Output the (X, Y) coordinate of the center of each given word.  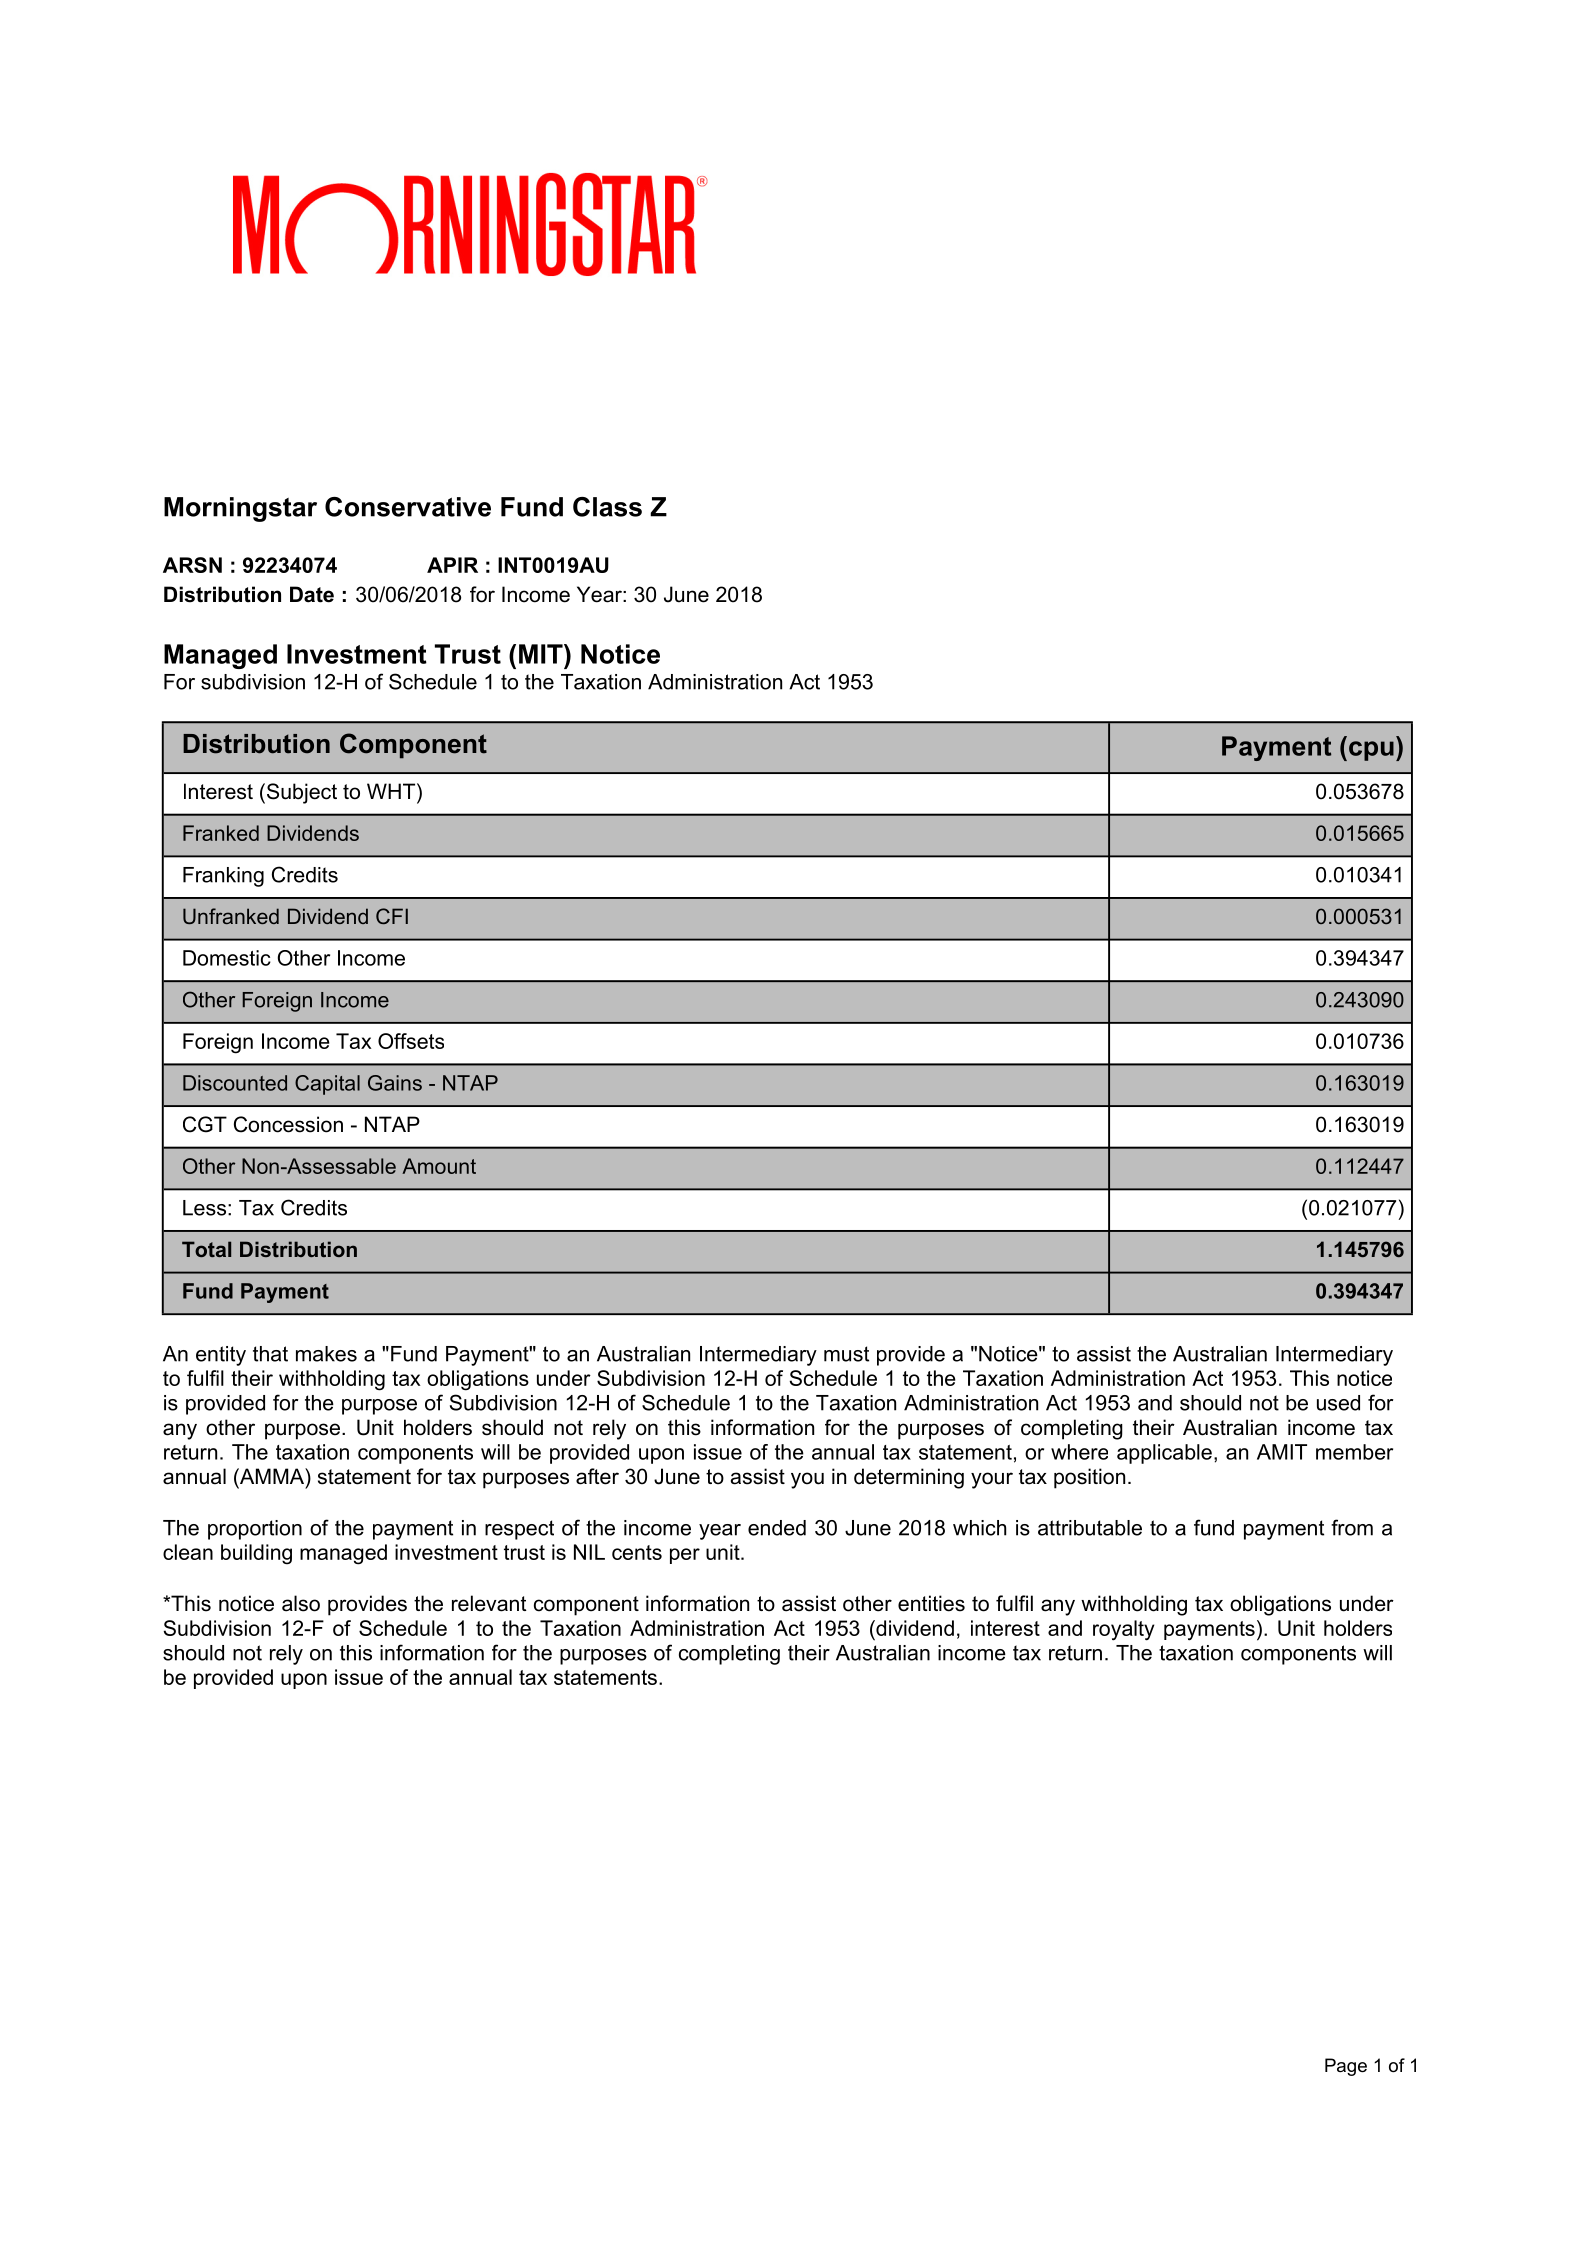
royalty (1123, 1630)
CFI (392, 916)
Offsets (411, 1041)
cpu (1371, 751)
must (846, 1354)
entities (931, 1603)
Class (607, 507)
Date (312, 594)
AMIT (1282, 1452)
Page (1346, 2067)
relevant (489, 1603)
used (1338, 1403)
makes (326, 1354)
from (1352, 1527)
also (301, 1603)
